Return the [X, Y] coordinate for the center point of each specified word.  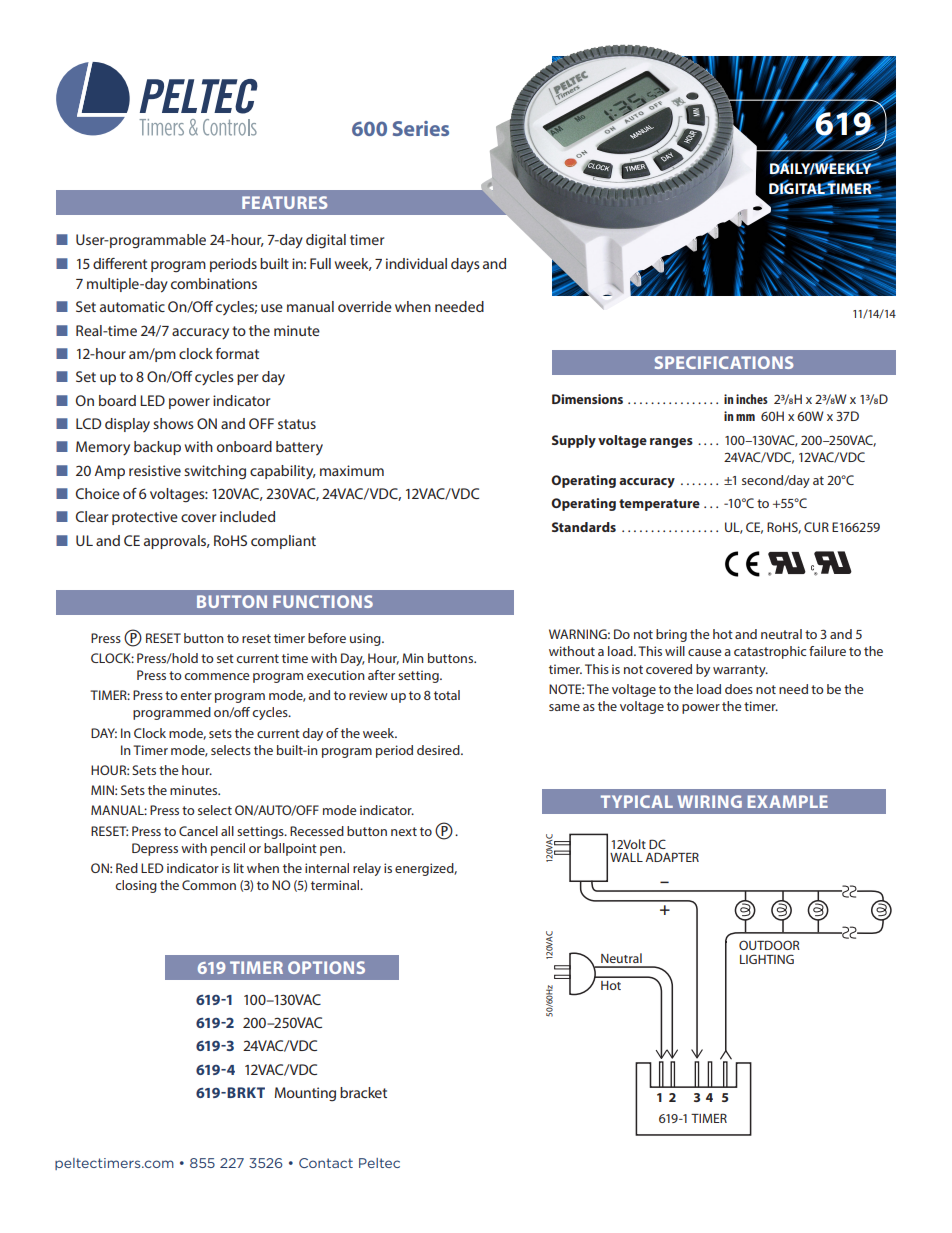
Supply [574, 441]
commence [216, 676]
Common [209, 885]
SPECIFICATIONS [724, 362]
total [447, 695]
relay [367, 869]
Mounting [305, 1094]
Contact [326, 1163]
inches [752, 399]
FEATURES [284, 202]
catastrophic [770, 652]
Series [421, 128]
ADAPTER [672, 857]
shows [173, 423]
